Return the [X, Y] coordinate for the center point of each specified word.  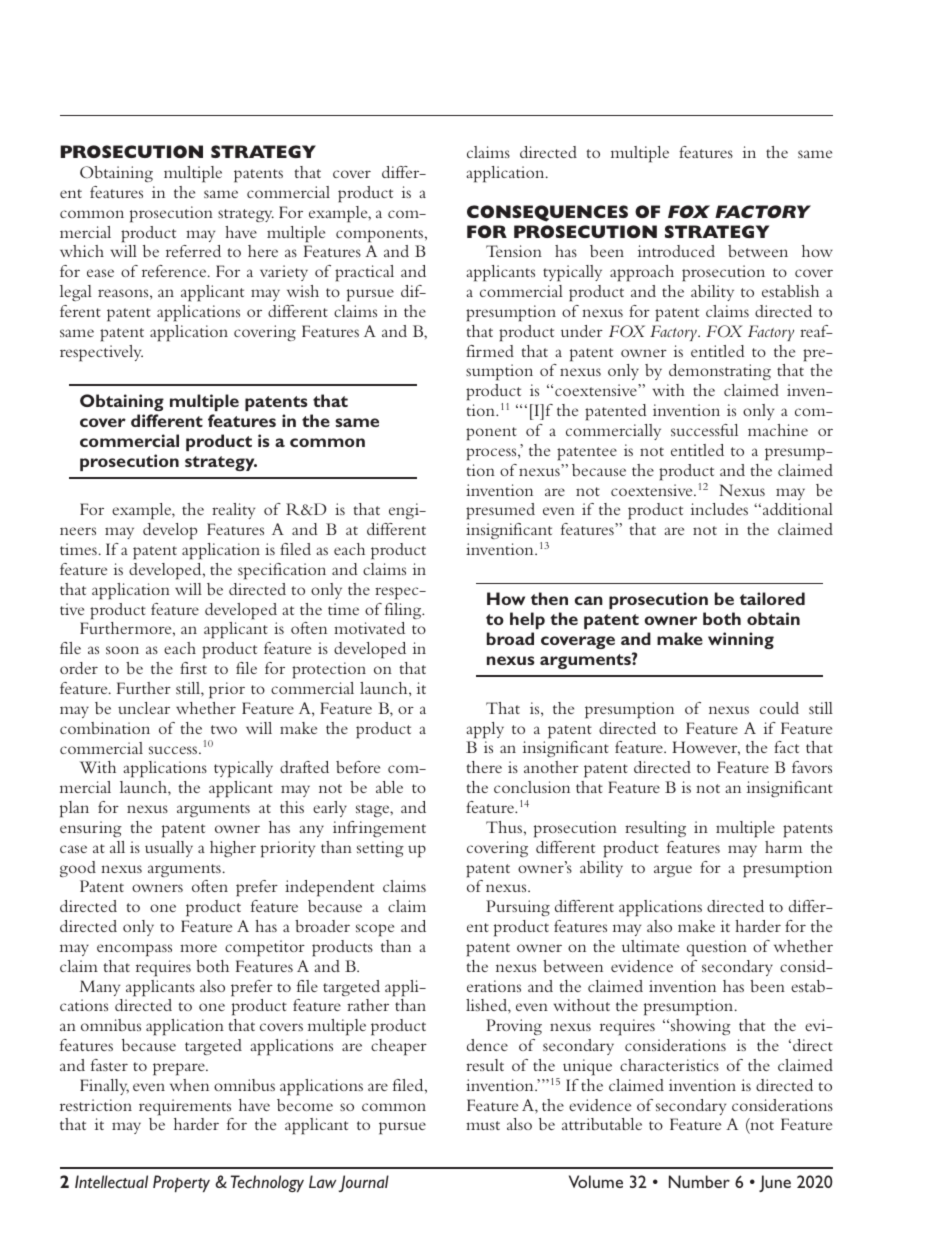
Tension [514, 251]
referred [193, 251]
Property [181, 1183]
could [779, 708]
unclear [144, 708]
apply [485, 730]
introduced [676, 251]
